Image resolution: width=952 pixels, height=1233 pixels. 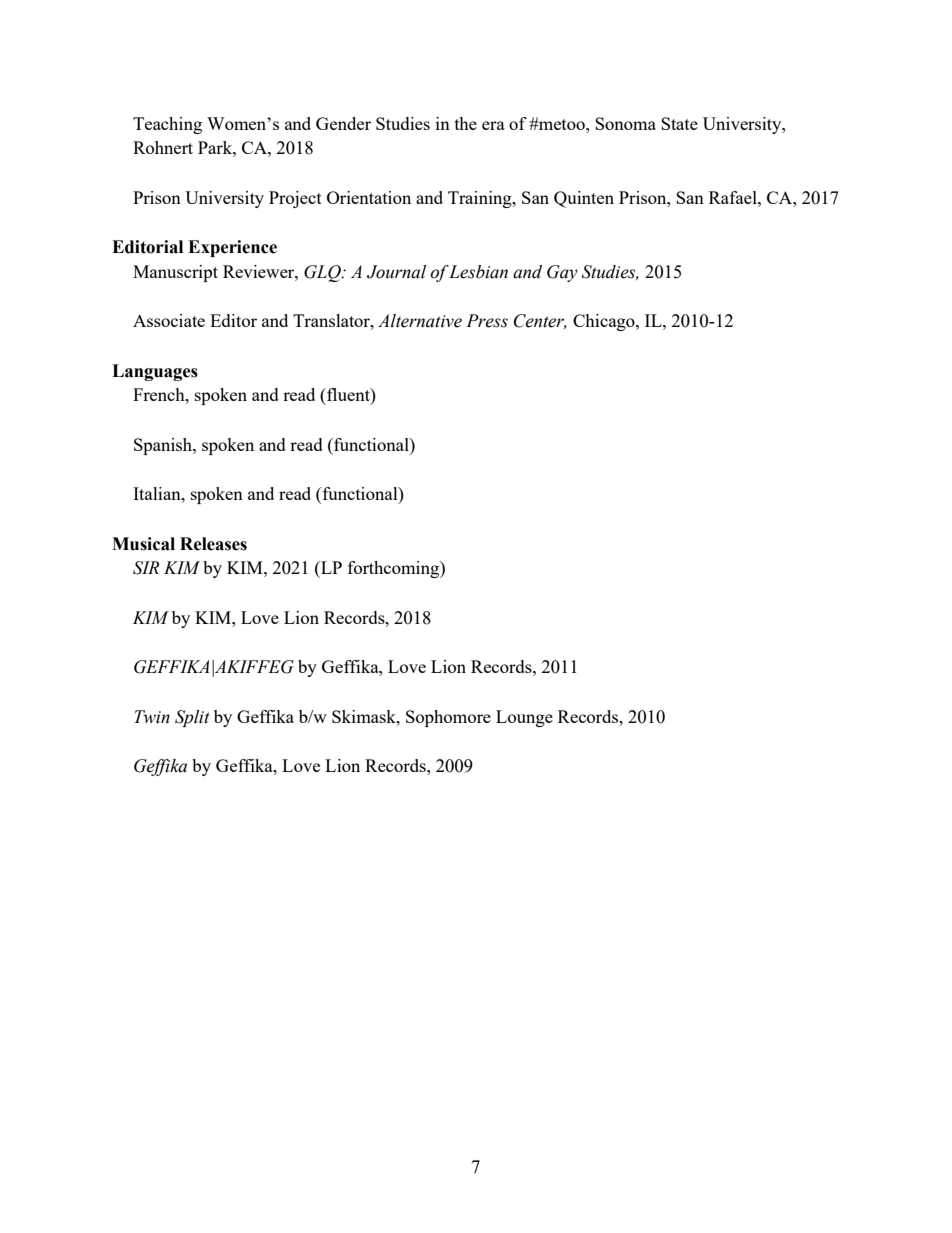 I want to click on State, so click(x=679, y=123).
